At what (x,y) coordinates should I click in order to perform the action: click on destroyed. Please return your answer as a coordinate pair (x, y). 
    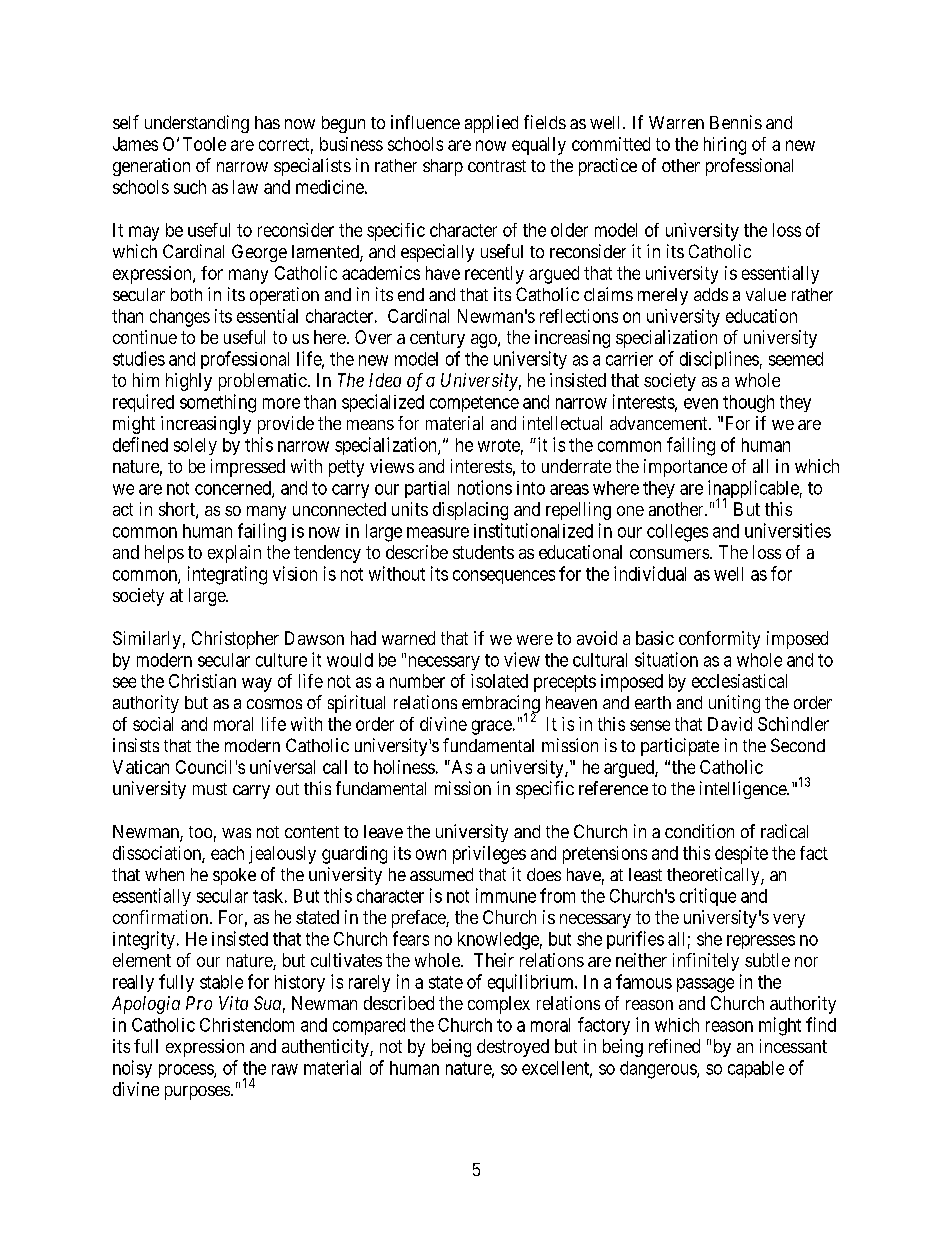
    Looking at the image, I should click on (513, 1048).
